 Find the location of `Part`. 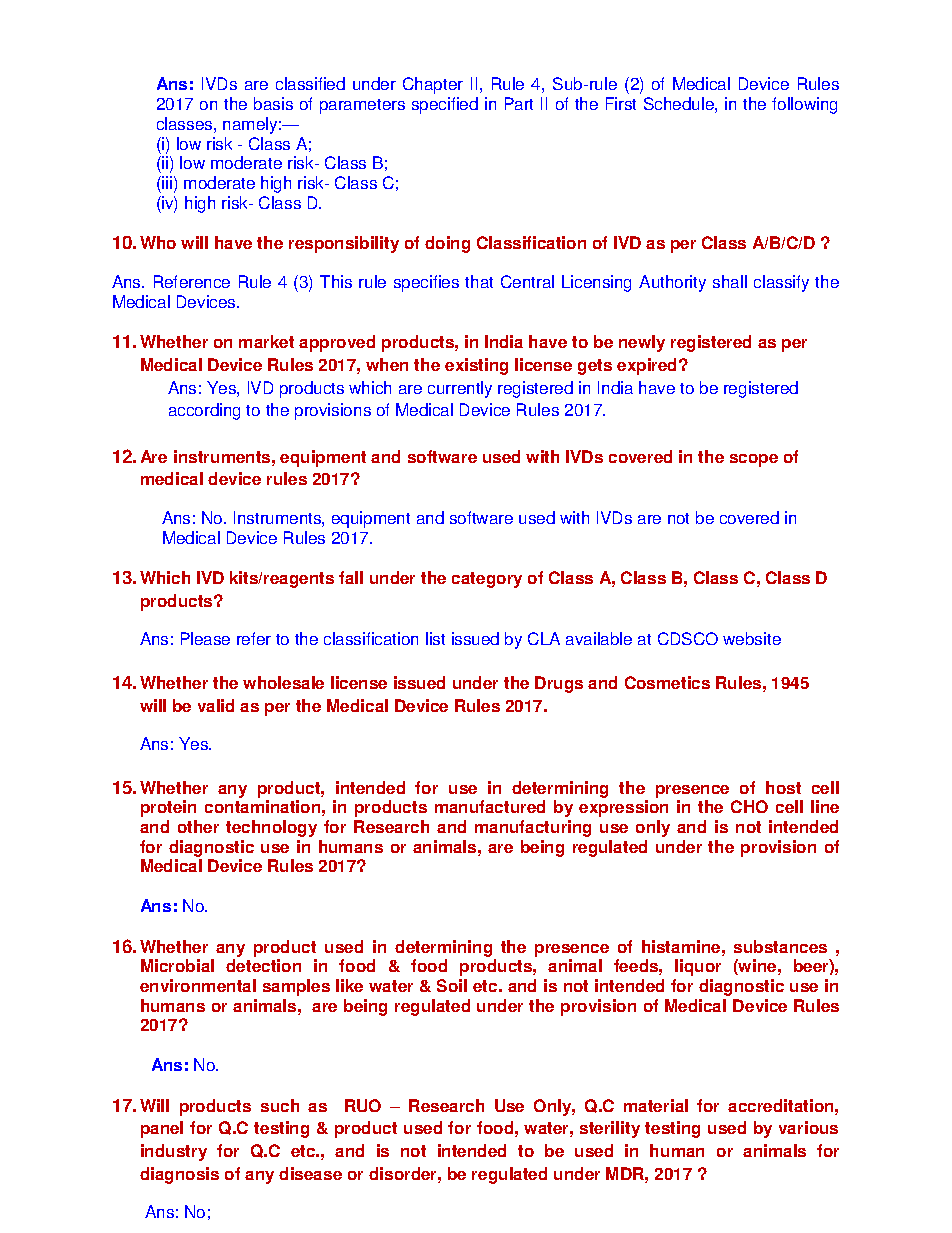

Part is located at coordinates (519, 103).
